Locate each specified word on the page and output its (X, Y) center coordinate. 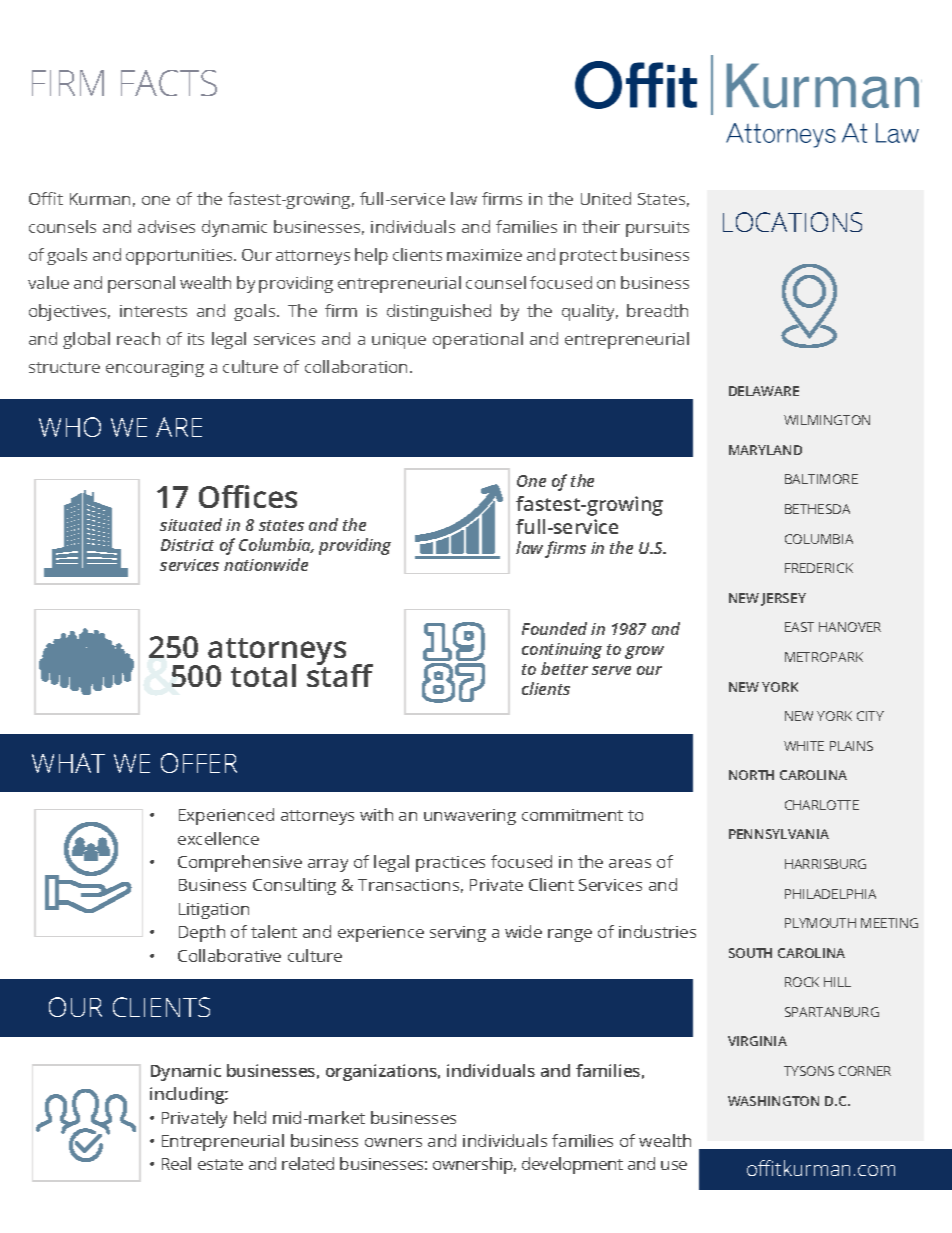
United (606, 198)
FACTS (169, 83)
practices (450, 864)
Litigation (214, 911)
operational (478, 340)
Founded (554, 628)
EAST (799, 627)
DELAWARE (764, 391)
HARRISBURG (825, 864)
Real (176, 1163)
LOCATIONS (792, 222)
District (187, 545)
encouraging (155, 369)
